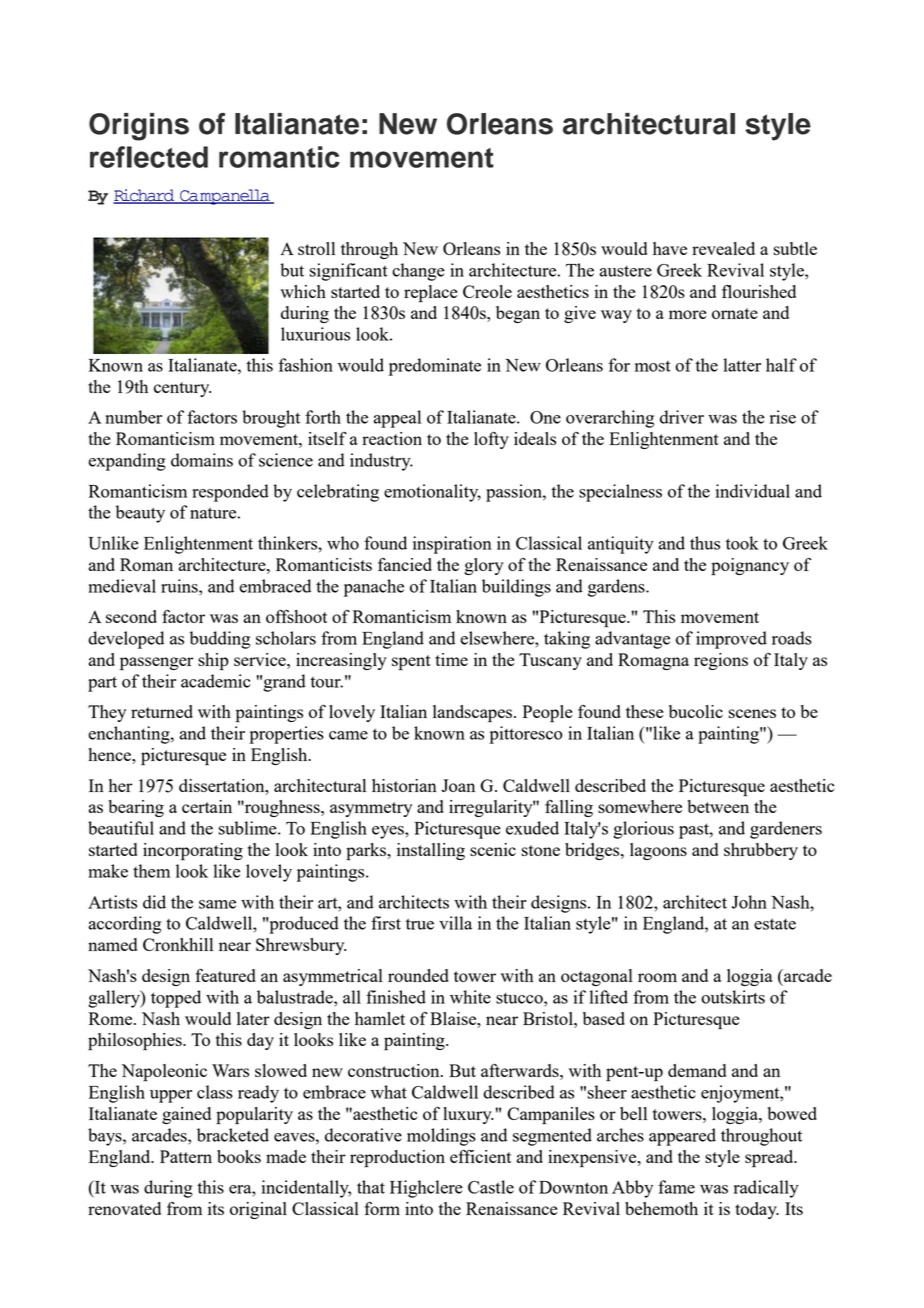 The height and width of the screenshot is (1308, 924). Describe the element at coordinates (418, 272) in the screenshot. I see `change` at that location.
